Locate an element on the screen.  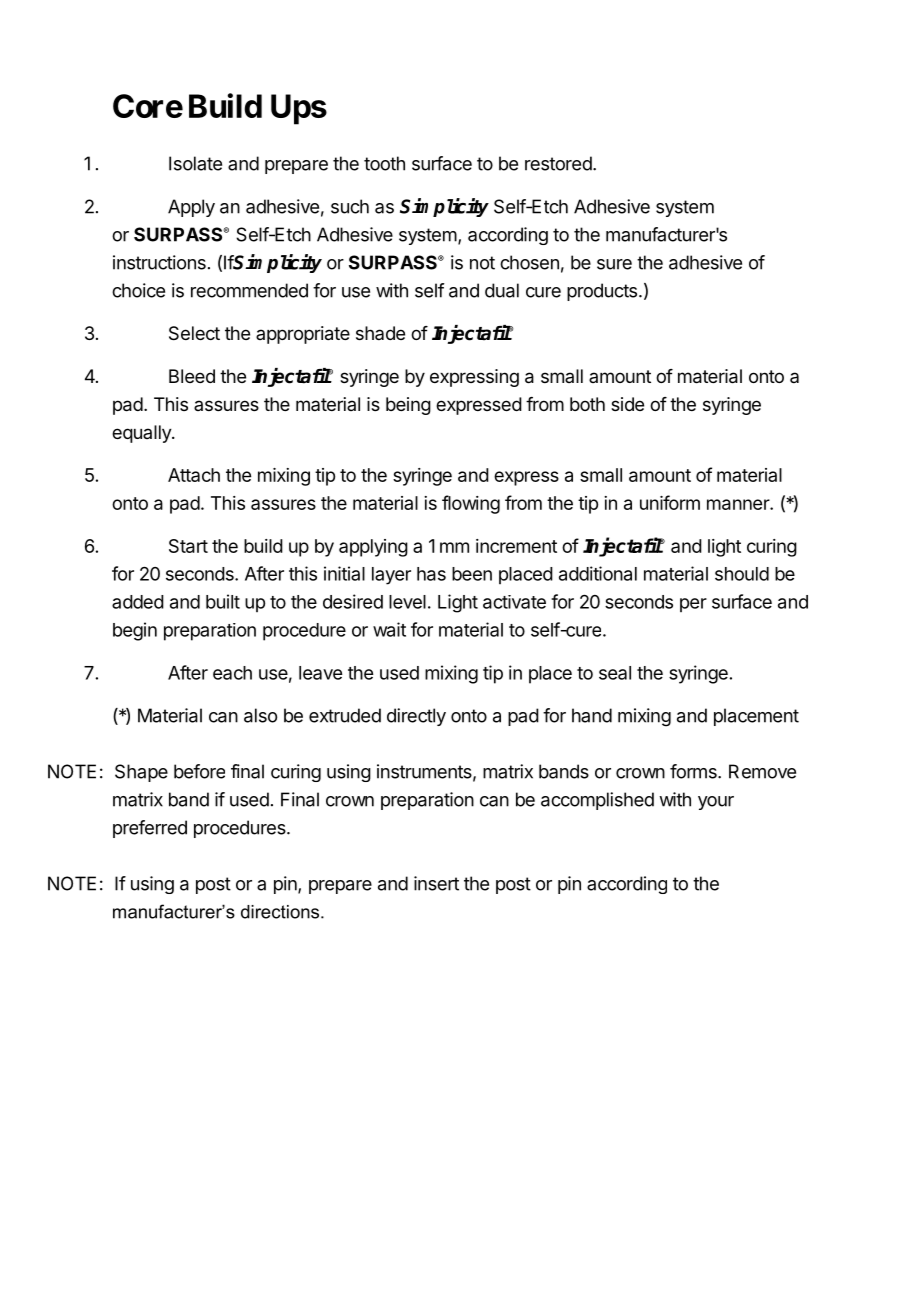
Start is located at coordinates (188, 546).
